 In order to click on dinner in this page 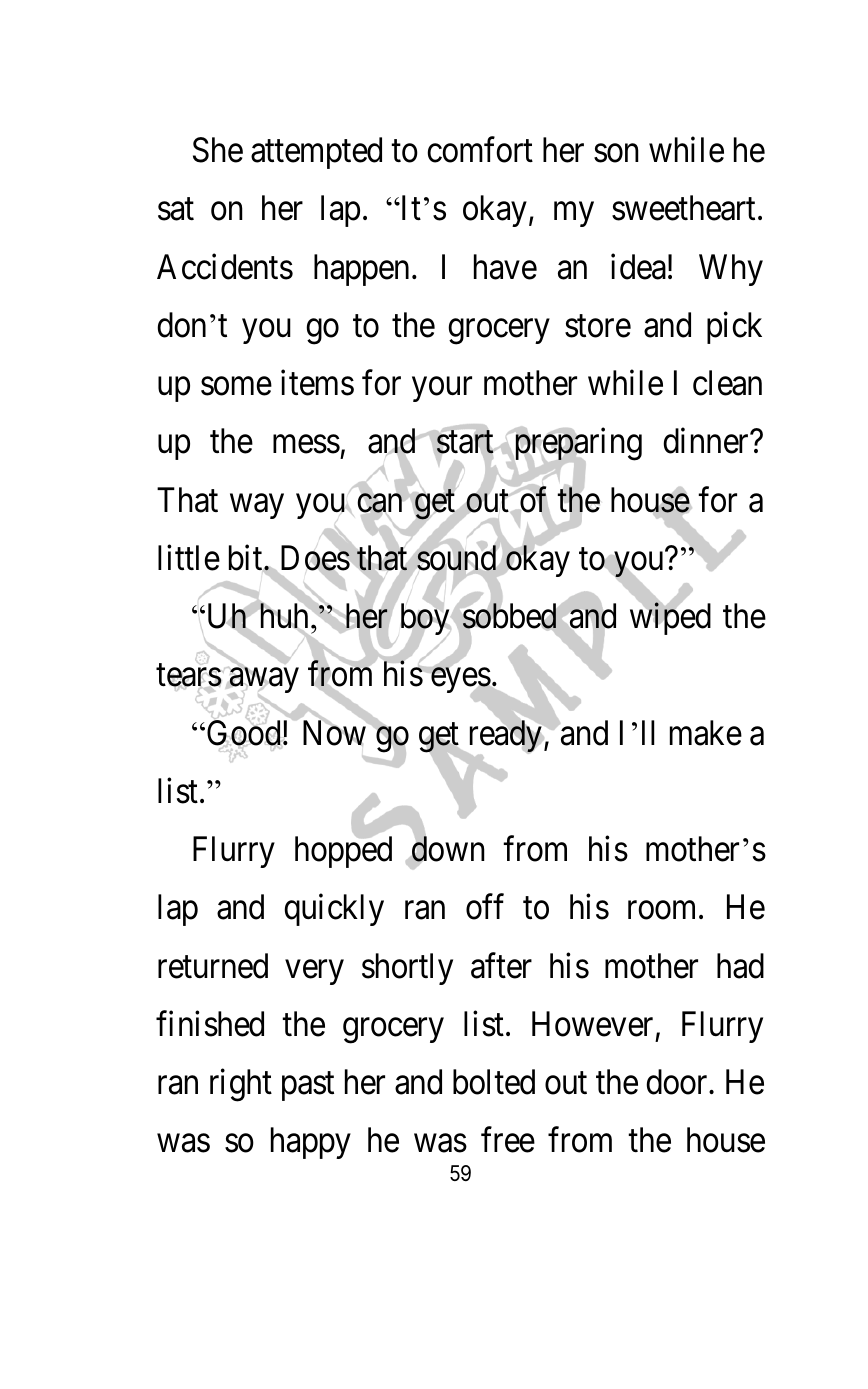, I will do `click(707, 441)`.
